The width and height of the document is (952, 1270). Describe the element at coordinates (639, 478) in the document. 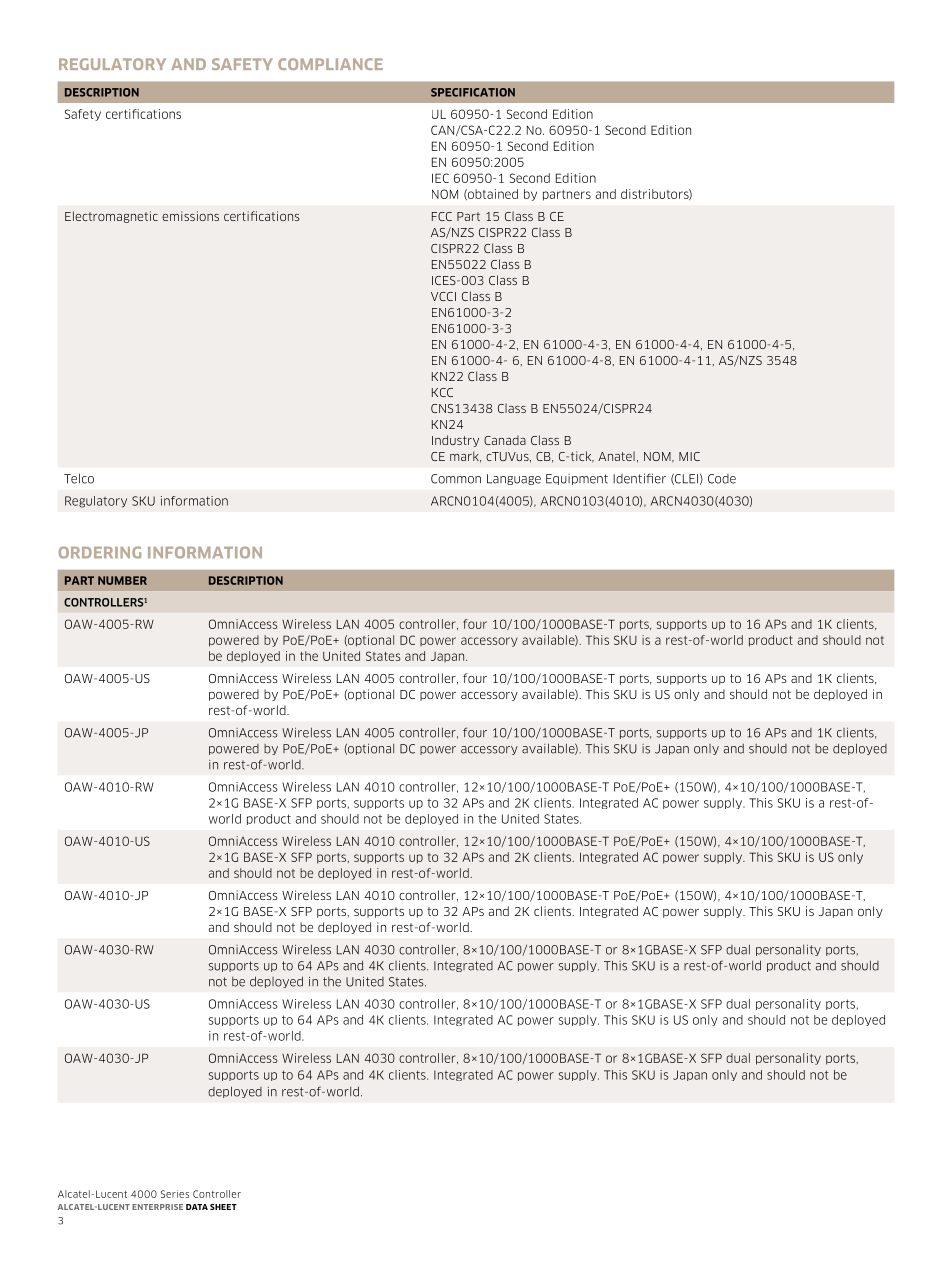

I see `Identifier` at that location.
